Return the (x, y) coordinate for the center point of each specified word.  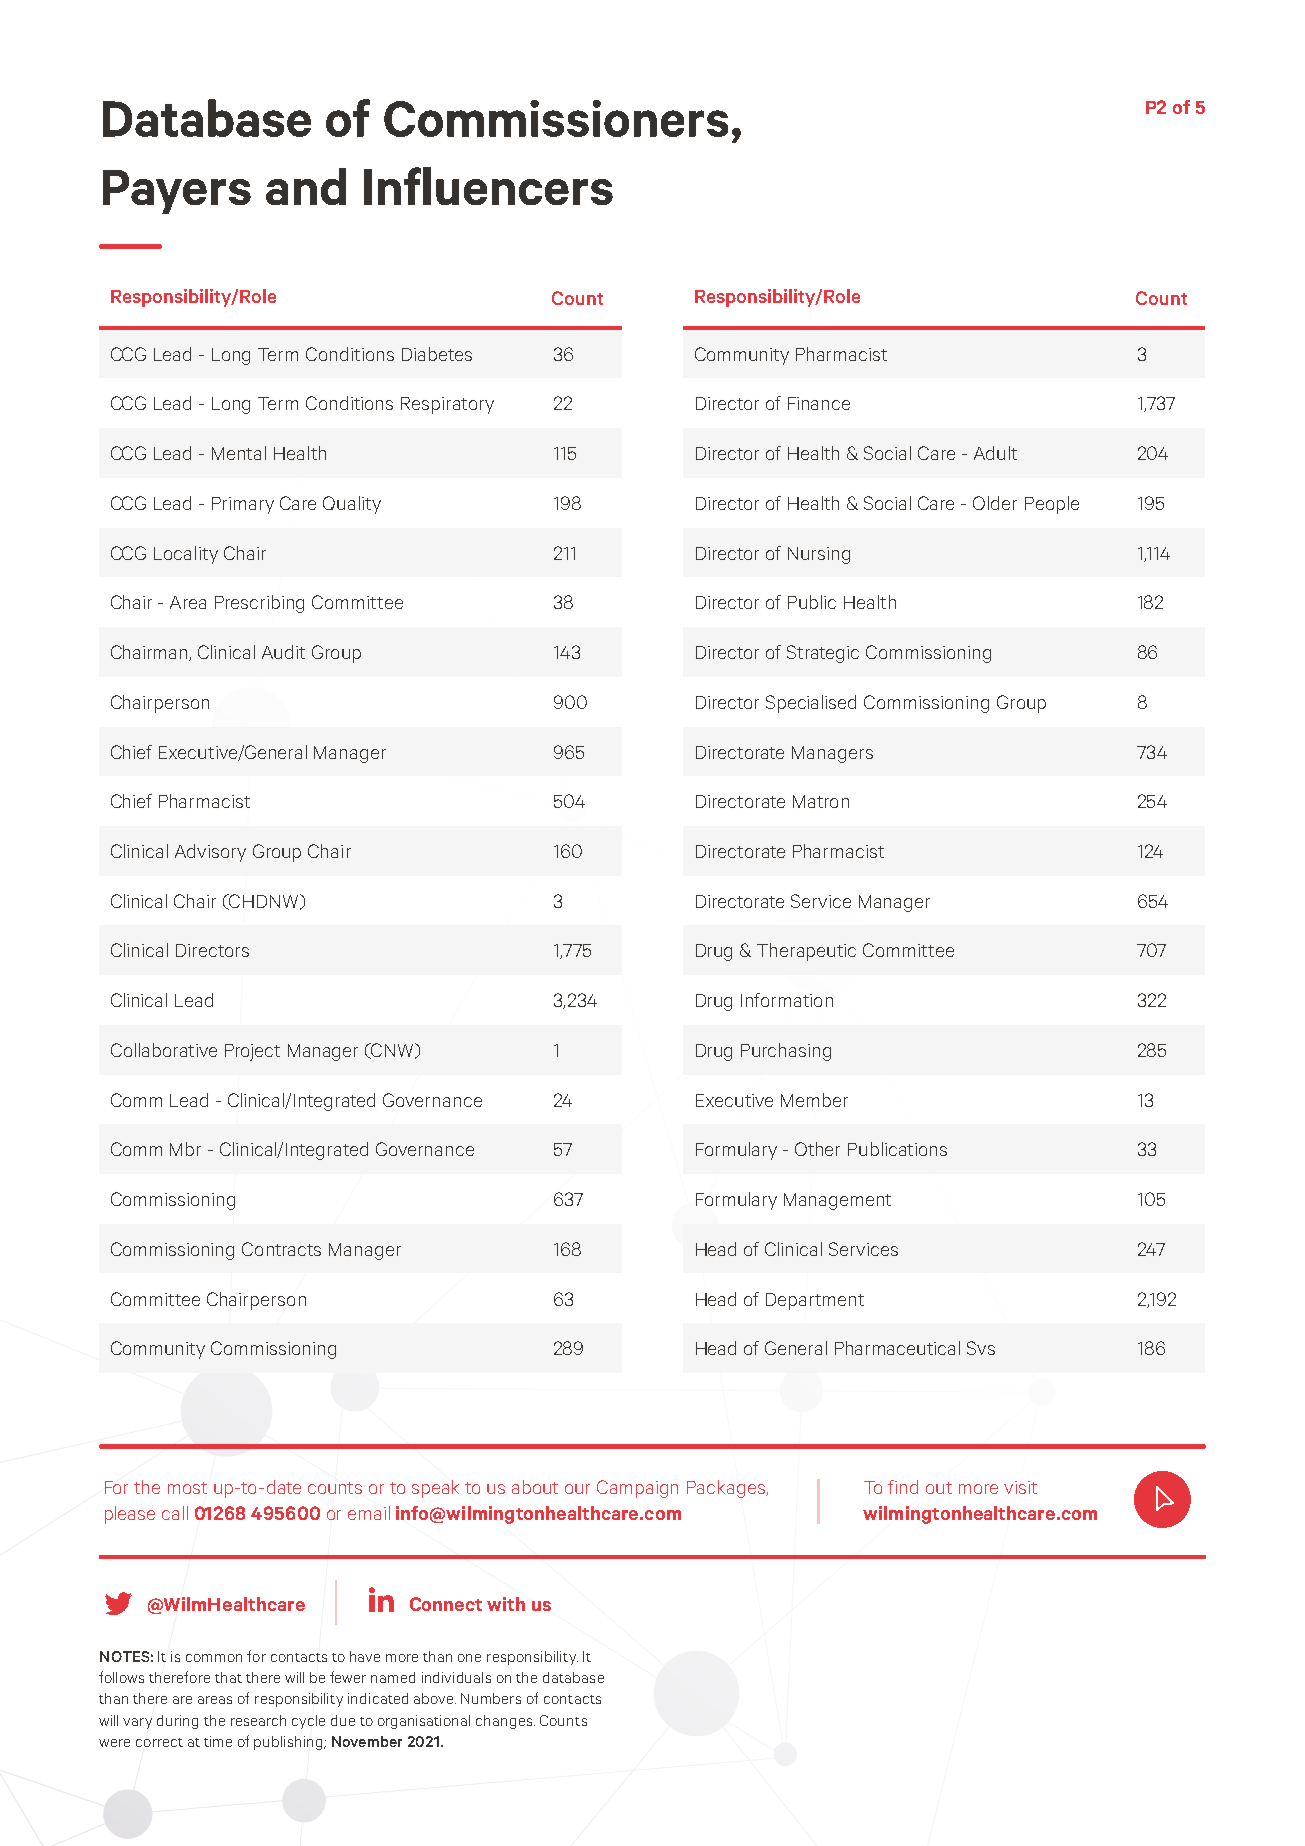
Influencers (488, 186)
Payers (177, 192)
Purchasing (786, 1052)
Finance (819, 403)
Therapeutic (806, 952)
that (228, 1677)
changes (505, 1722)
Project (252, 1052)
